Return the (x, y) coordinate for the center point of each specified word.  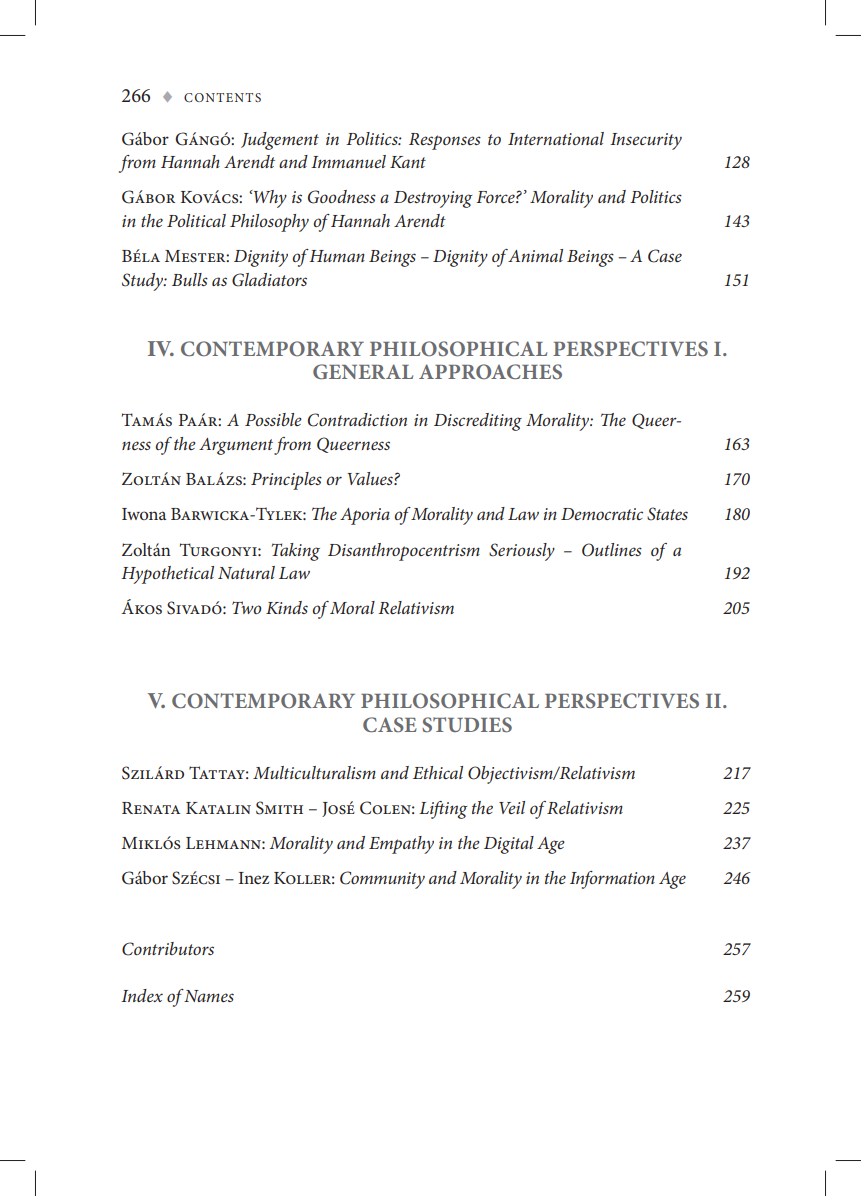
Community (382, 880)
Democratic (602, 514)
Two (247, 607)
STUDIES (467, 725)
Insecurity (646, 141)
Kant (408, 162)
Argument (236, 446)
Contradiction (357, 420)
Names (209, 996)
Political (196, 220)
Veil (512, 807)
